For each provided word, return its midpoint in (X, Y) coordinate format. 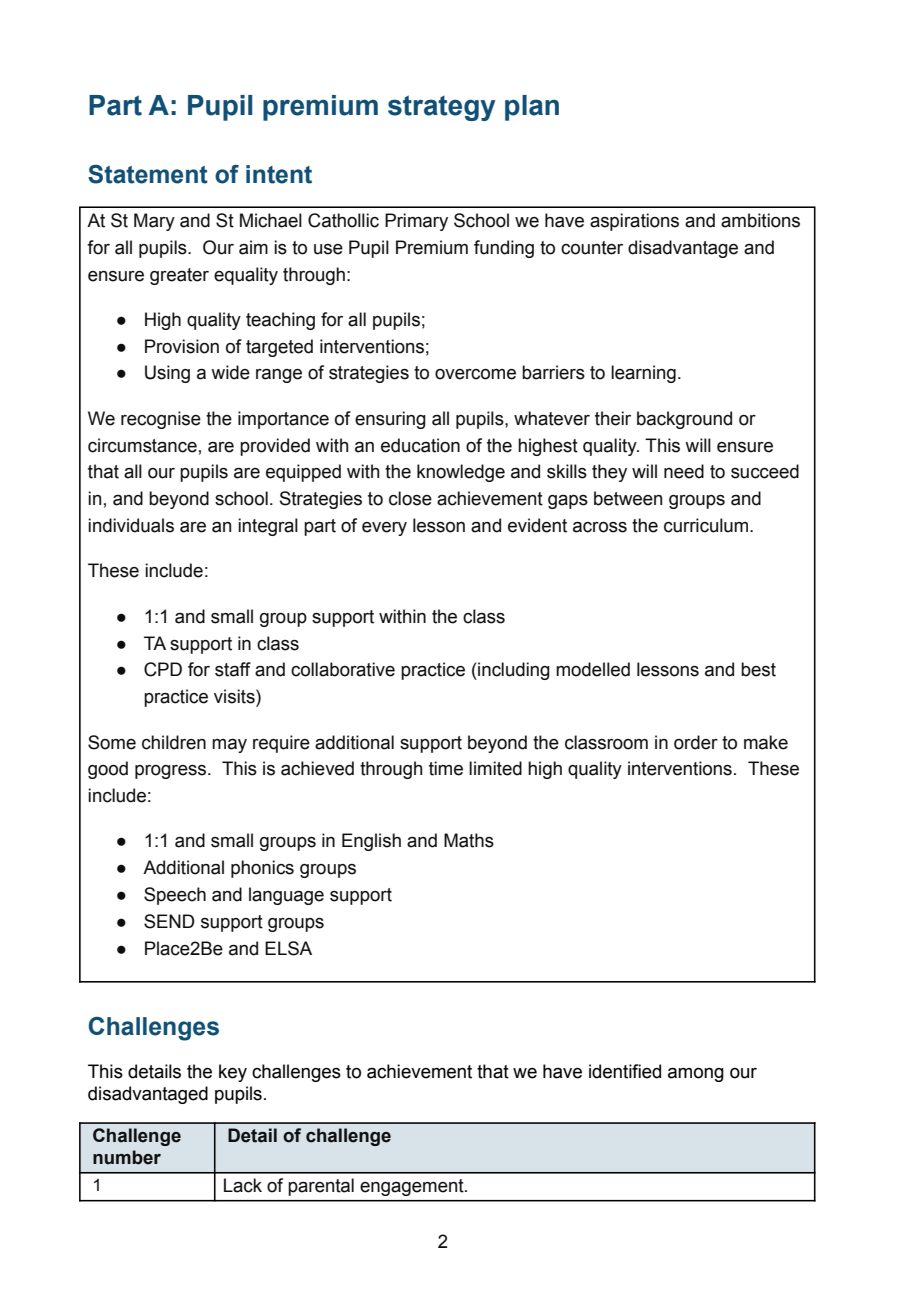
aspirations (634, 222)
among (696, 1075)
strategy (442, 108)
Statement (148, 174)
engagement (413, 1187)
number (127, 1157)
